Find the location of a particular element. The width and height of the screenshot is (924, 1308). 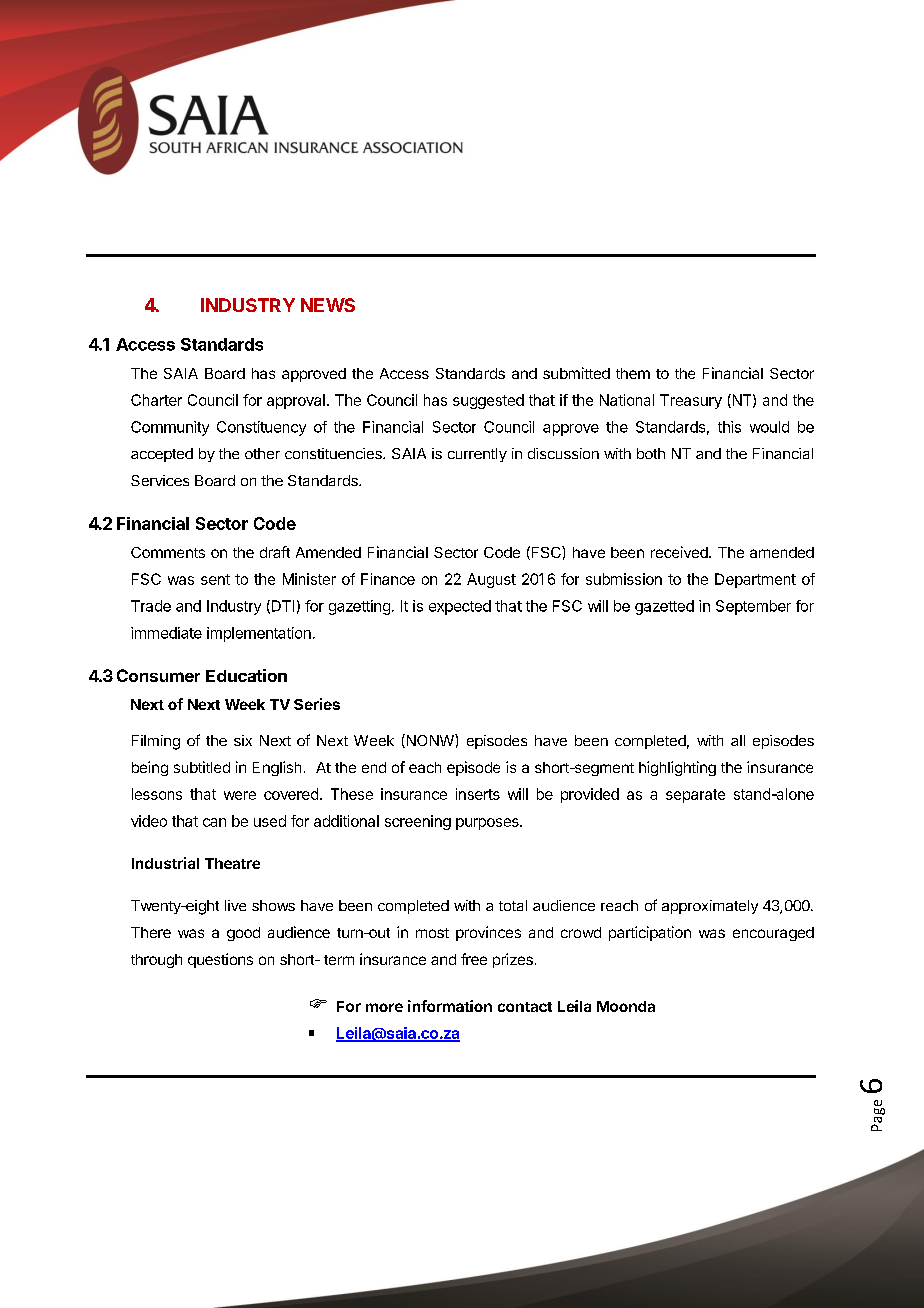

Education is located at coordinates (246, 675).
